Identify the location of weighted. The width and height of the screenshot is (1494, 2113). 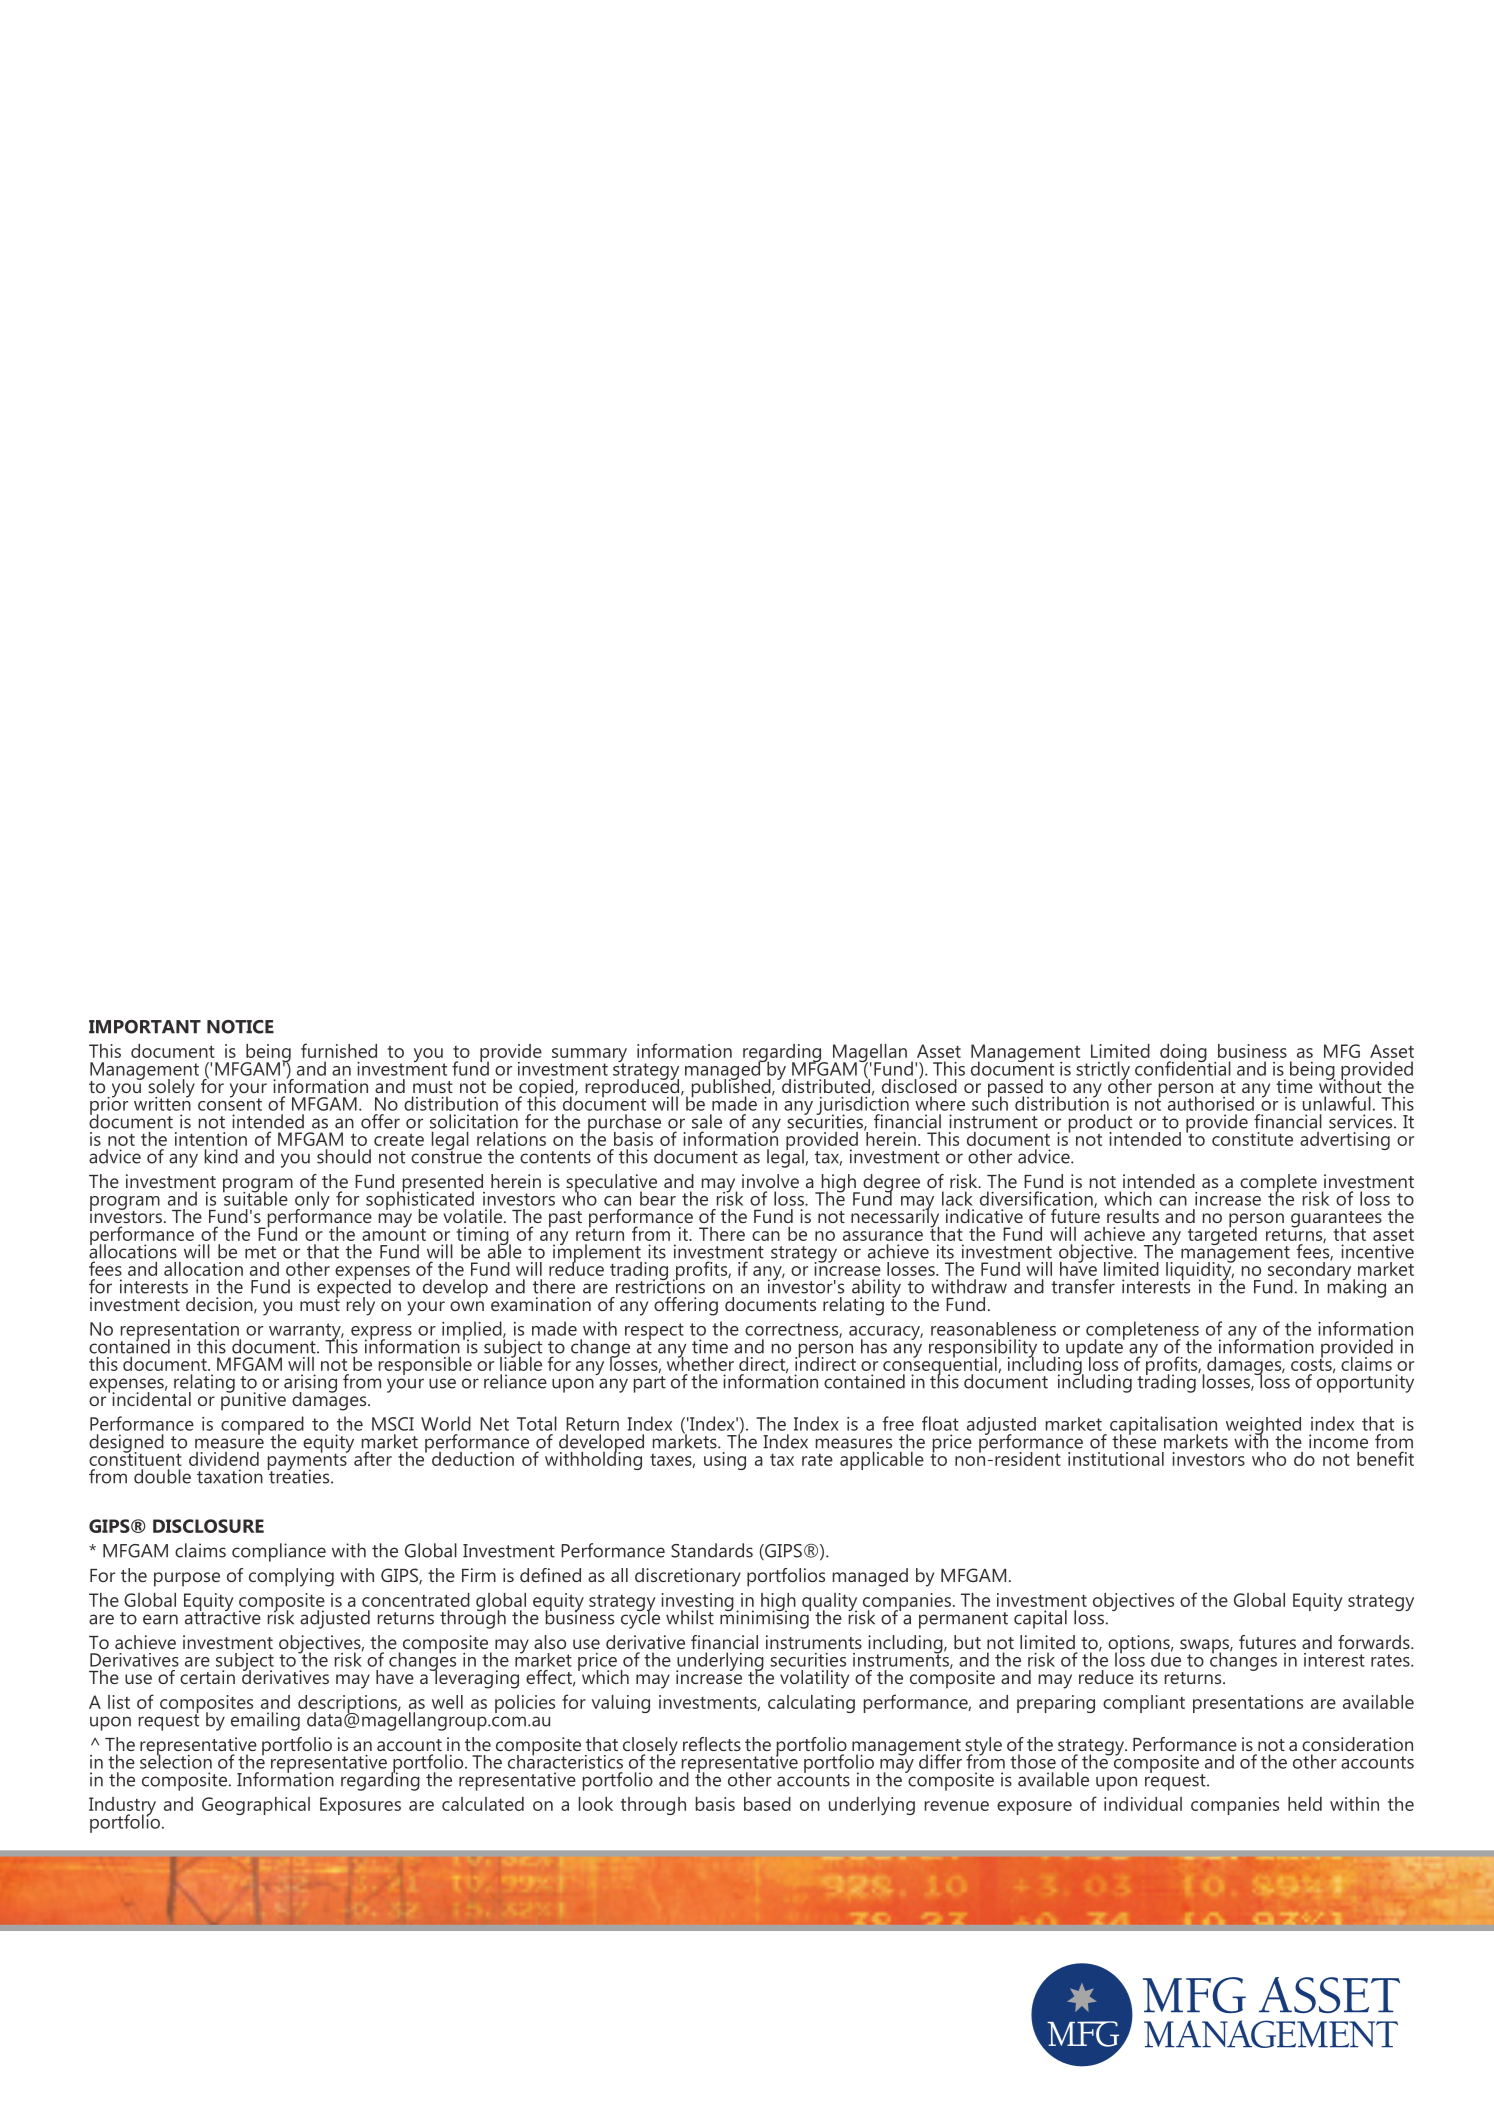
(1263, 1427).
